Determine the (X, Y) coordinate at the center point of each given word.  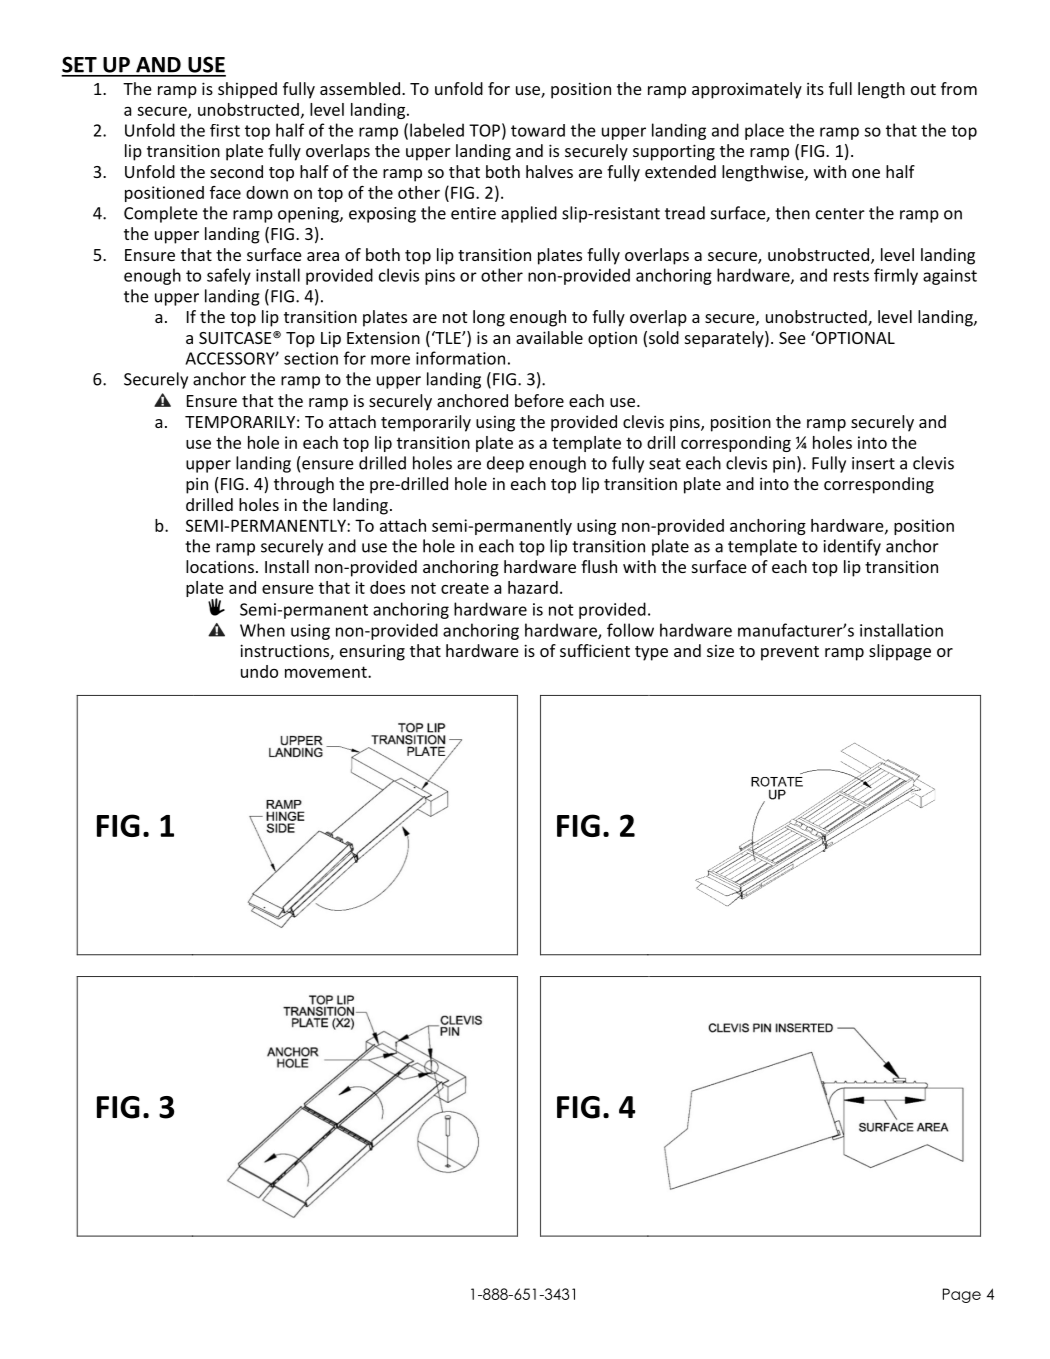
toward (538, 130)
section (311, 358)
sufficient (595, 650)
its (815, 88)
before (539, 400)
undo (259, 671)
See (792, 338)
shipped (247, 90)
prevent (790, 653)
